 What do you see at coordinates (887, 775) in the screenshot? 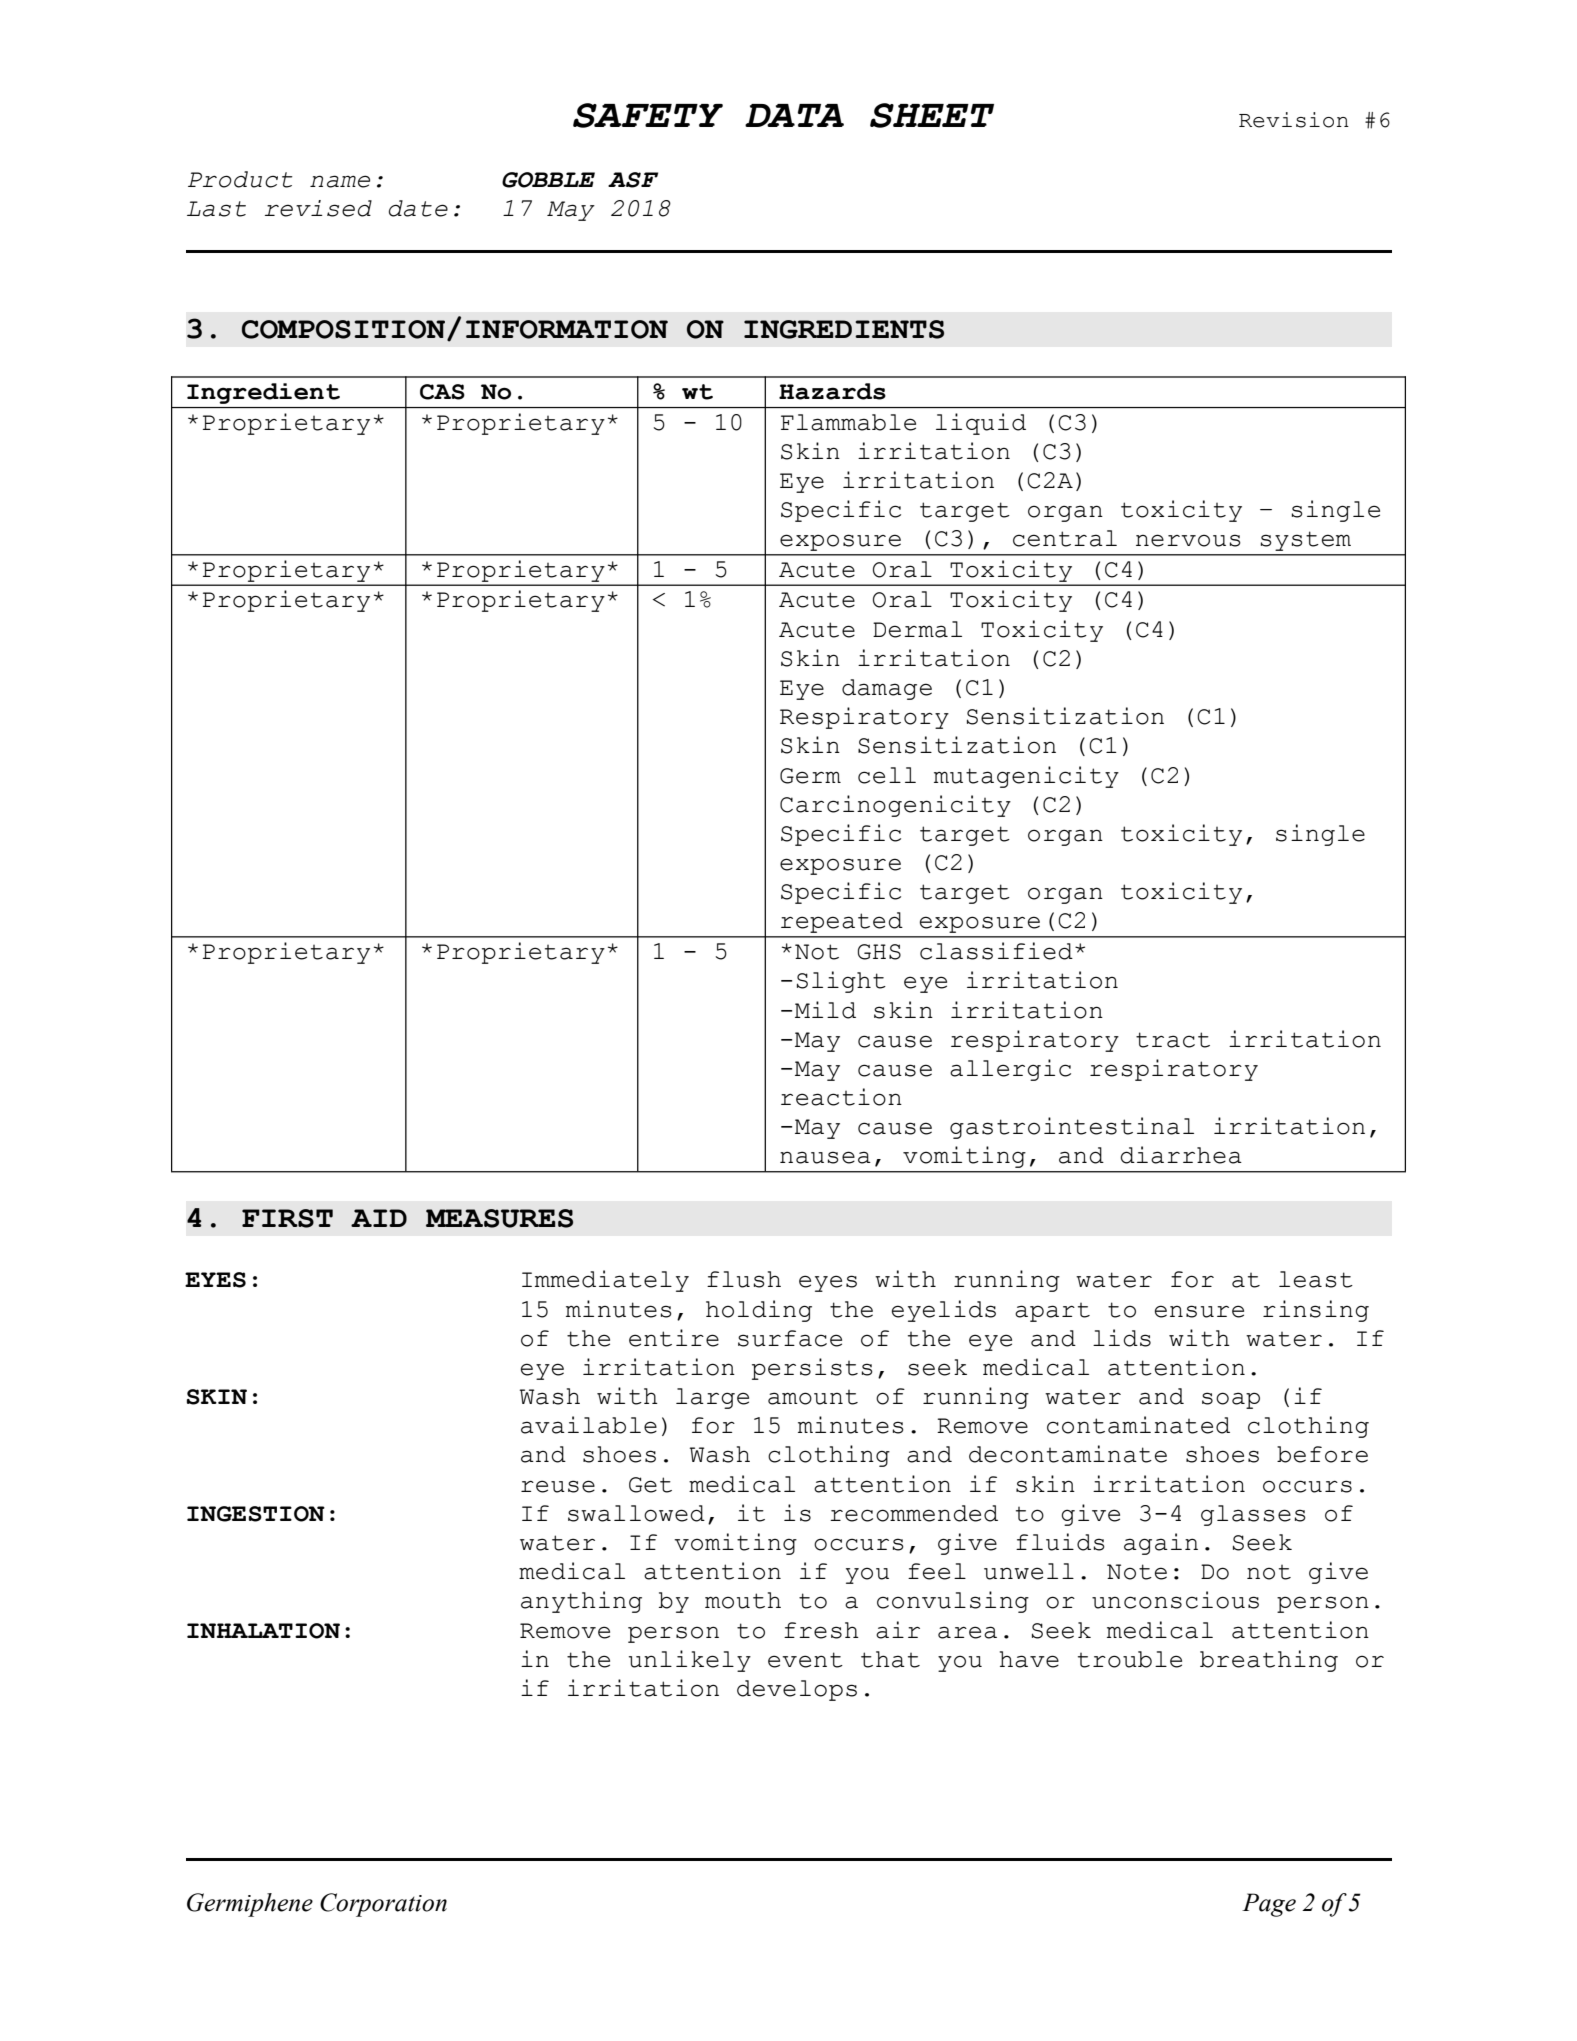
I see `cell` at bounding box center [887, 775].
